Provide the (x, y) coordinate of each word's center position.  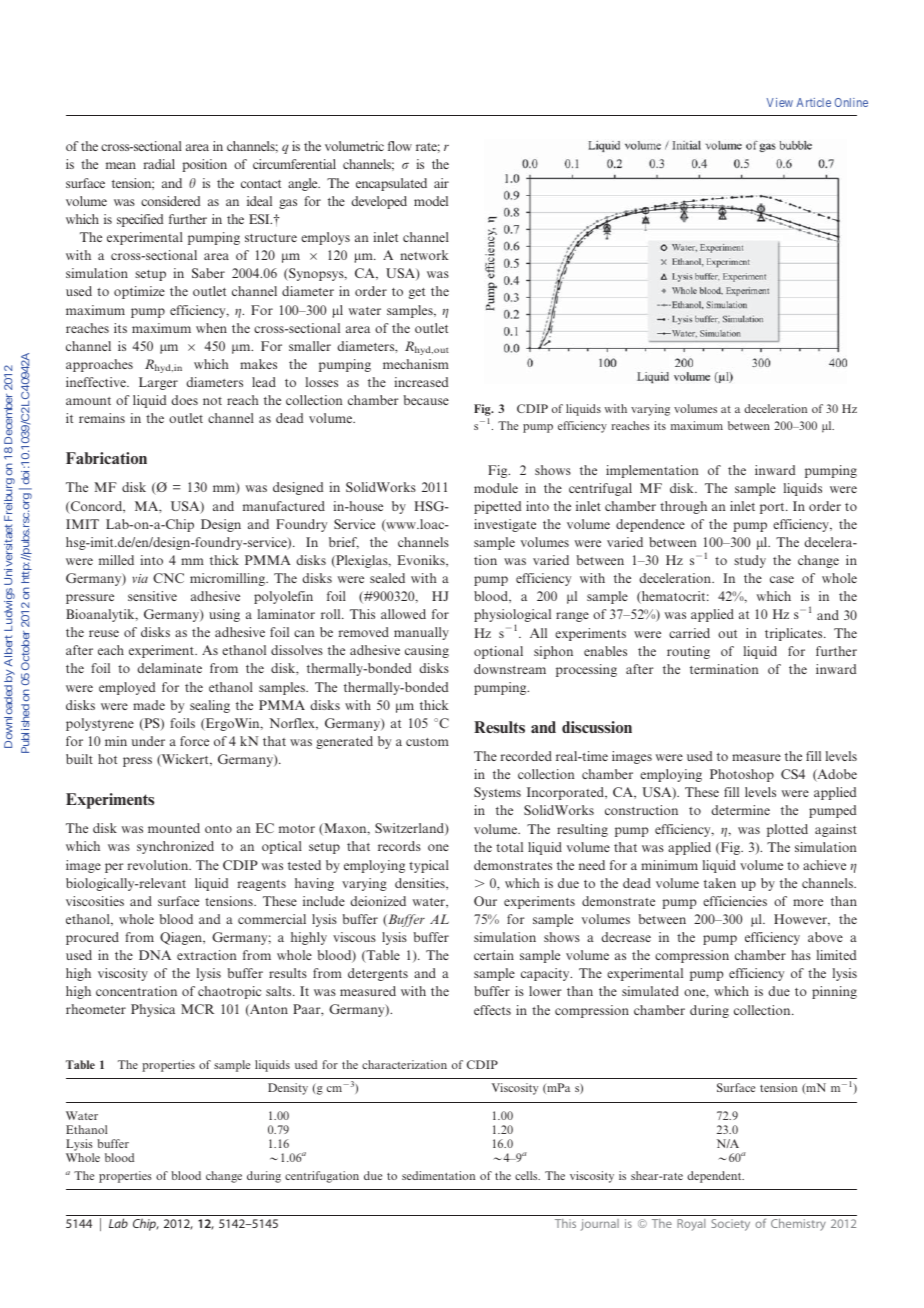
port (773, 508)
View (780, 102)
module (496, 488)
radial (159, 164)
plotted (787, 830)
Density (288, 1089)
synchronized (175, 847)
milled (116, 560)
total (509, 847)
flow (400, 146)
